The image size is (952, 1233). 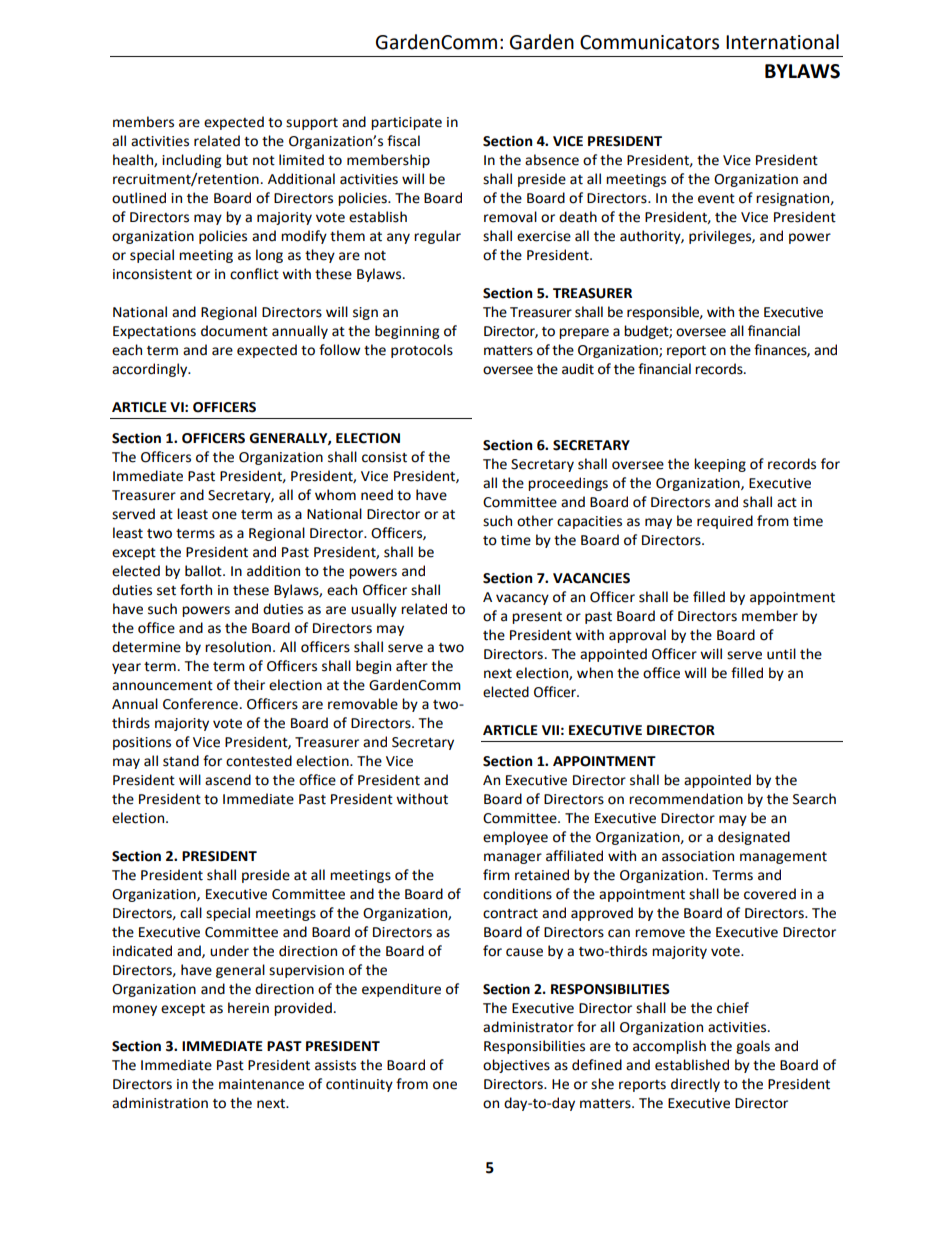 I want to click on maintenance, so click(x=261, y=1084).
